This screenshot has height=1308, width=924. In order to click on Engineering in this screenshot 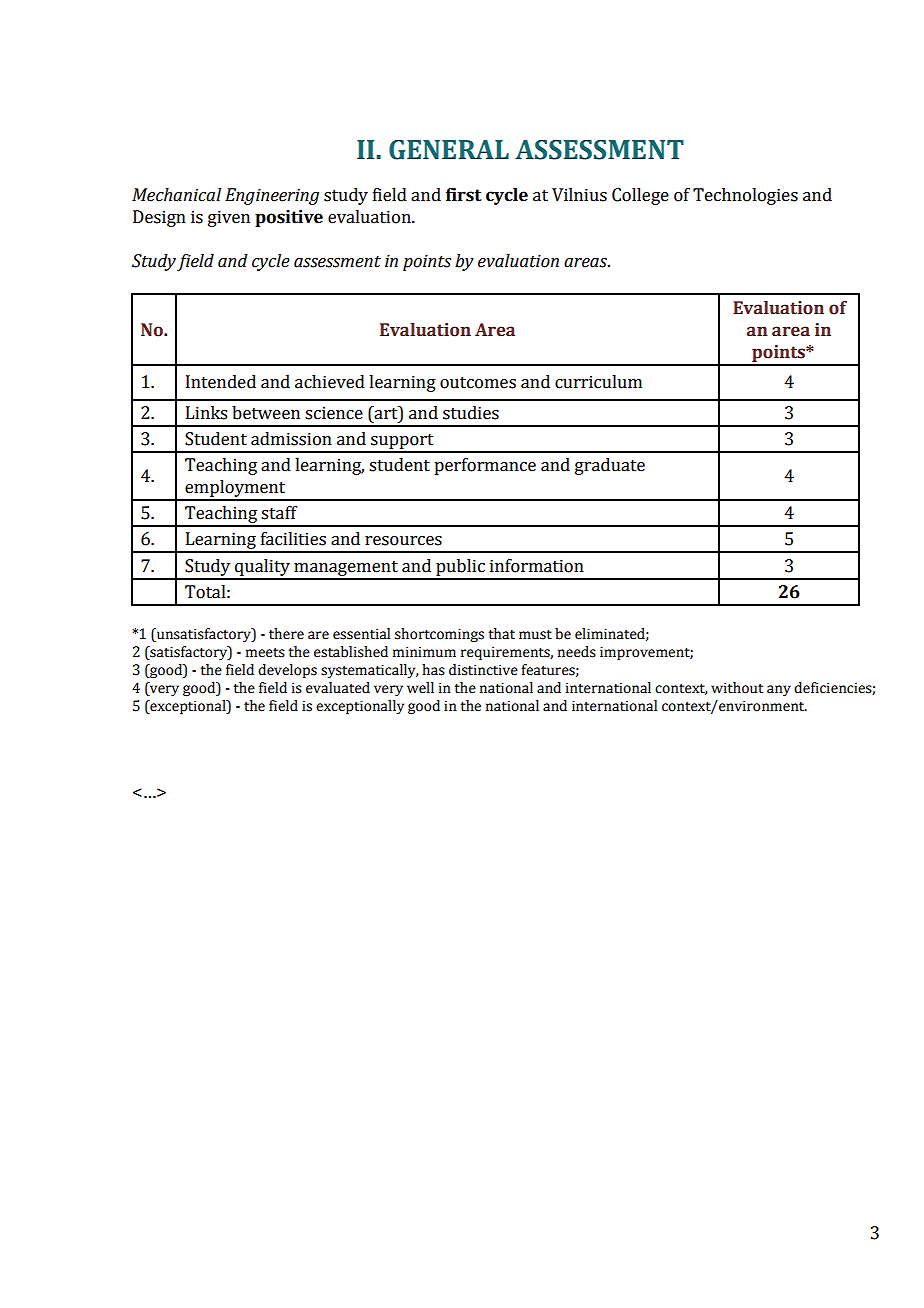, I will do `click(272, 196)`.
